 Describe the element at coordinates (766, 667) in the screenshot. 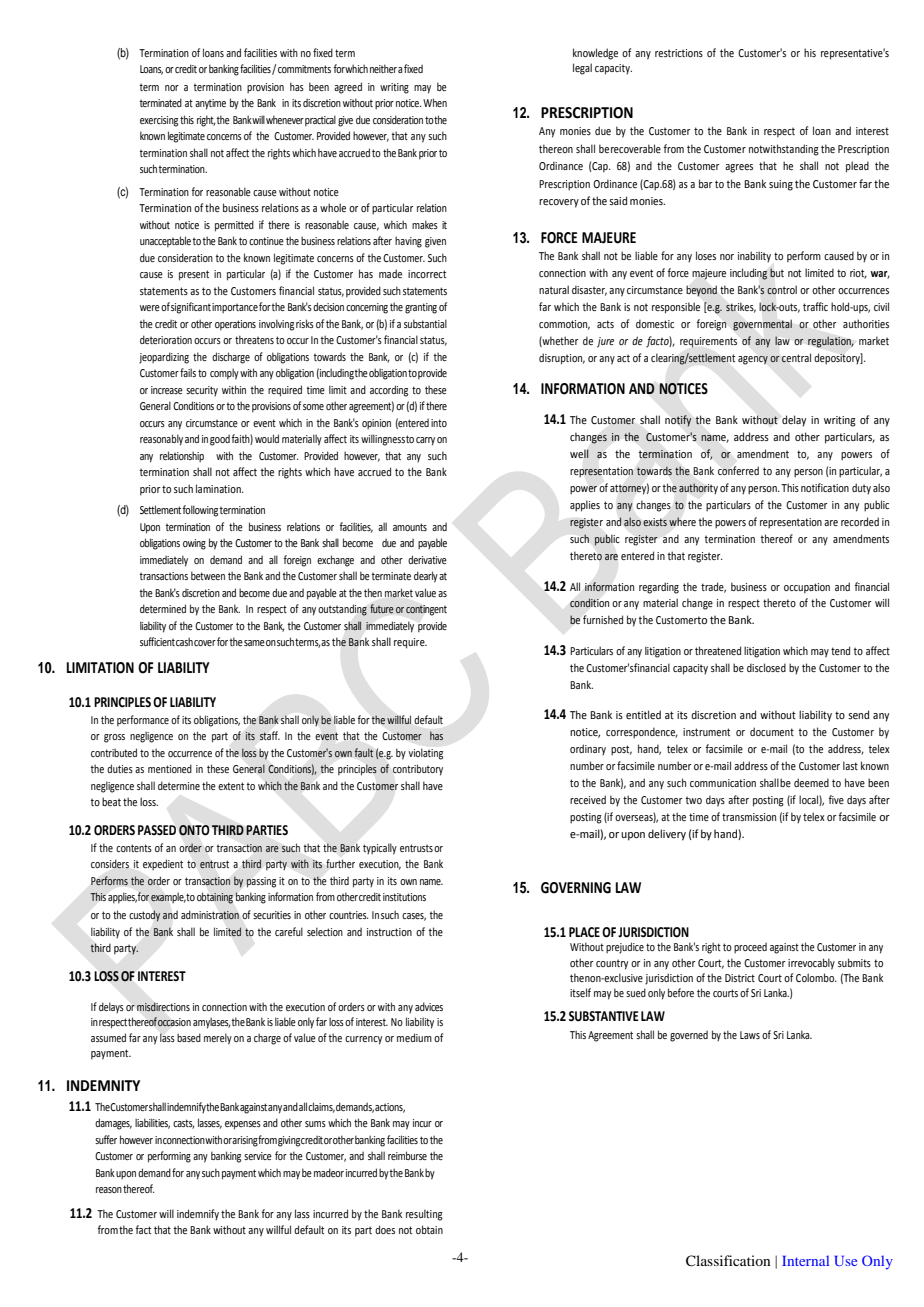

I see `disclosed` at that location.
